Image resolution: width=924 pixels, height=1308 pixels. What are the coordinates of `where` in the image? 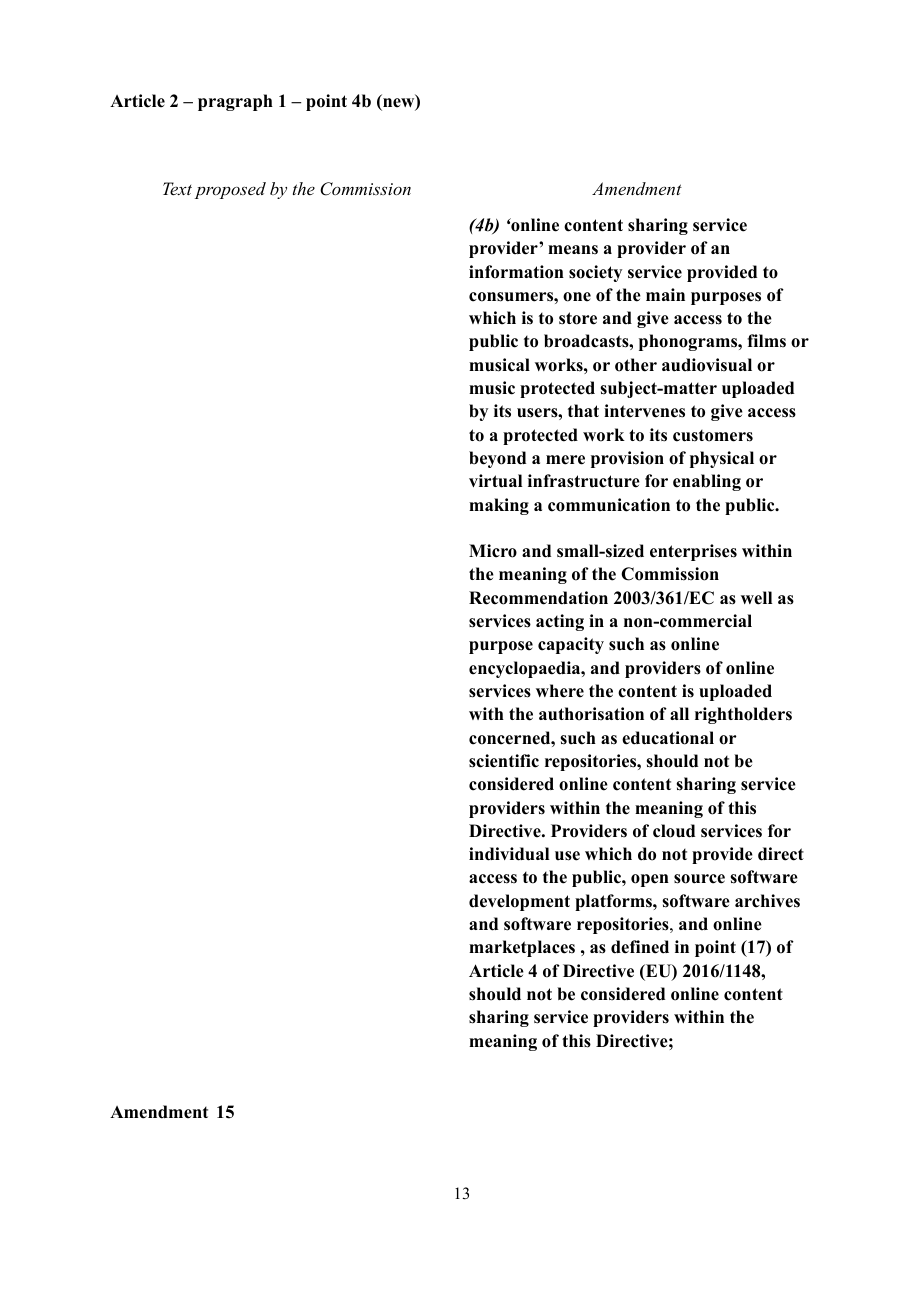 It's located at (560, 691).
